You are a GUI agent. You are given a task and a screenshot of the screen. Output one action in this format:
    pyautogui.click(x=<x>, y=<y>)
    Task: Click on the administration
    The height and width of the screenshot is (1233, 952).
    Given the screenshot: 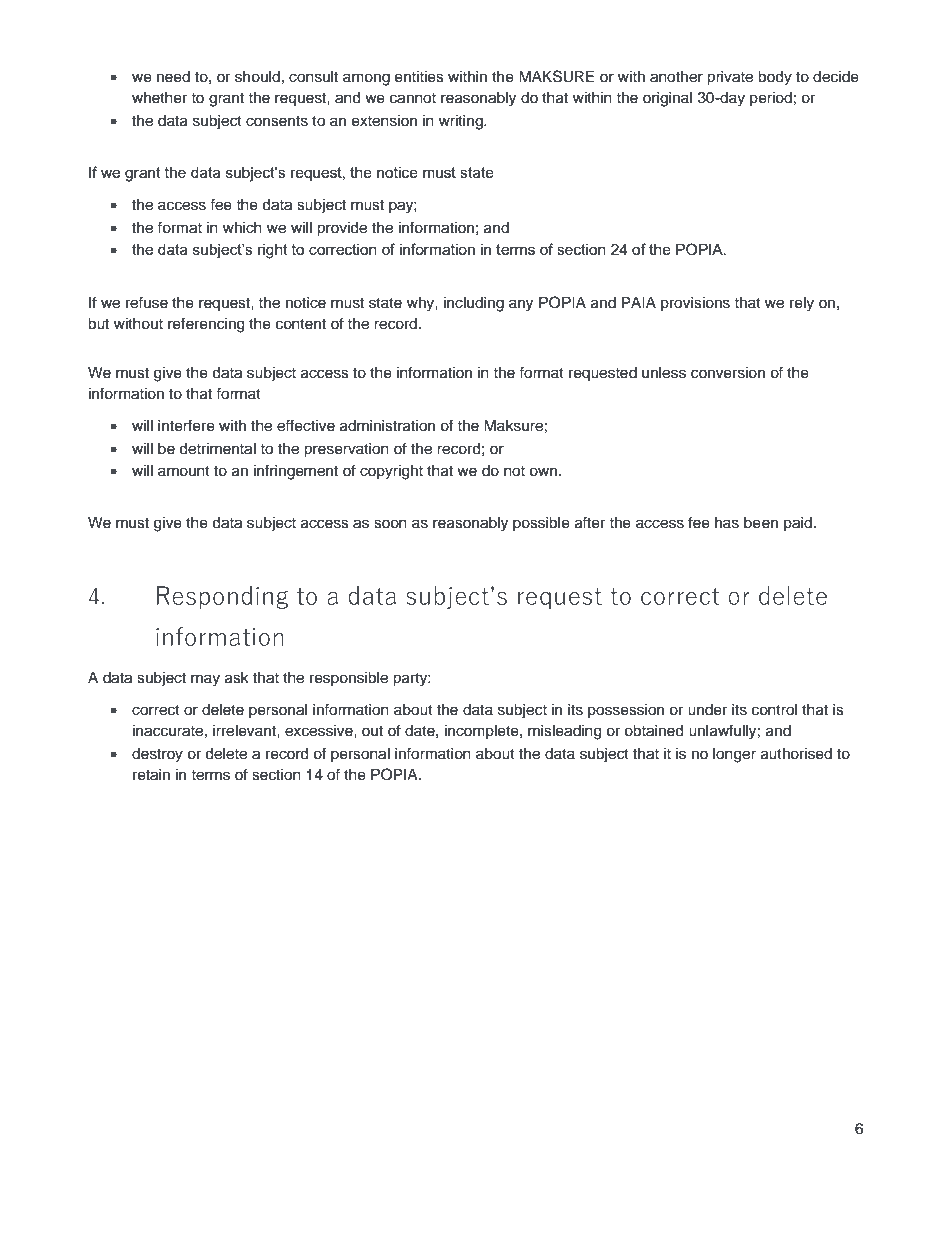 What is the action you would take?
    pyautogui.click(x=387, y=426)
